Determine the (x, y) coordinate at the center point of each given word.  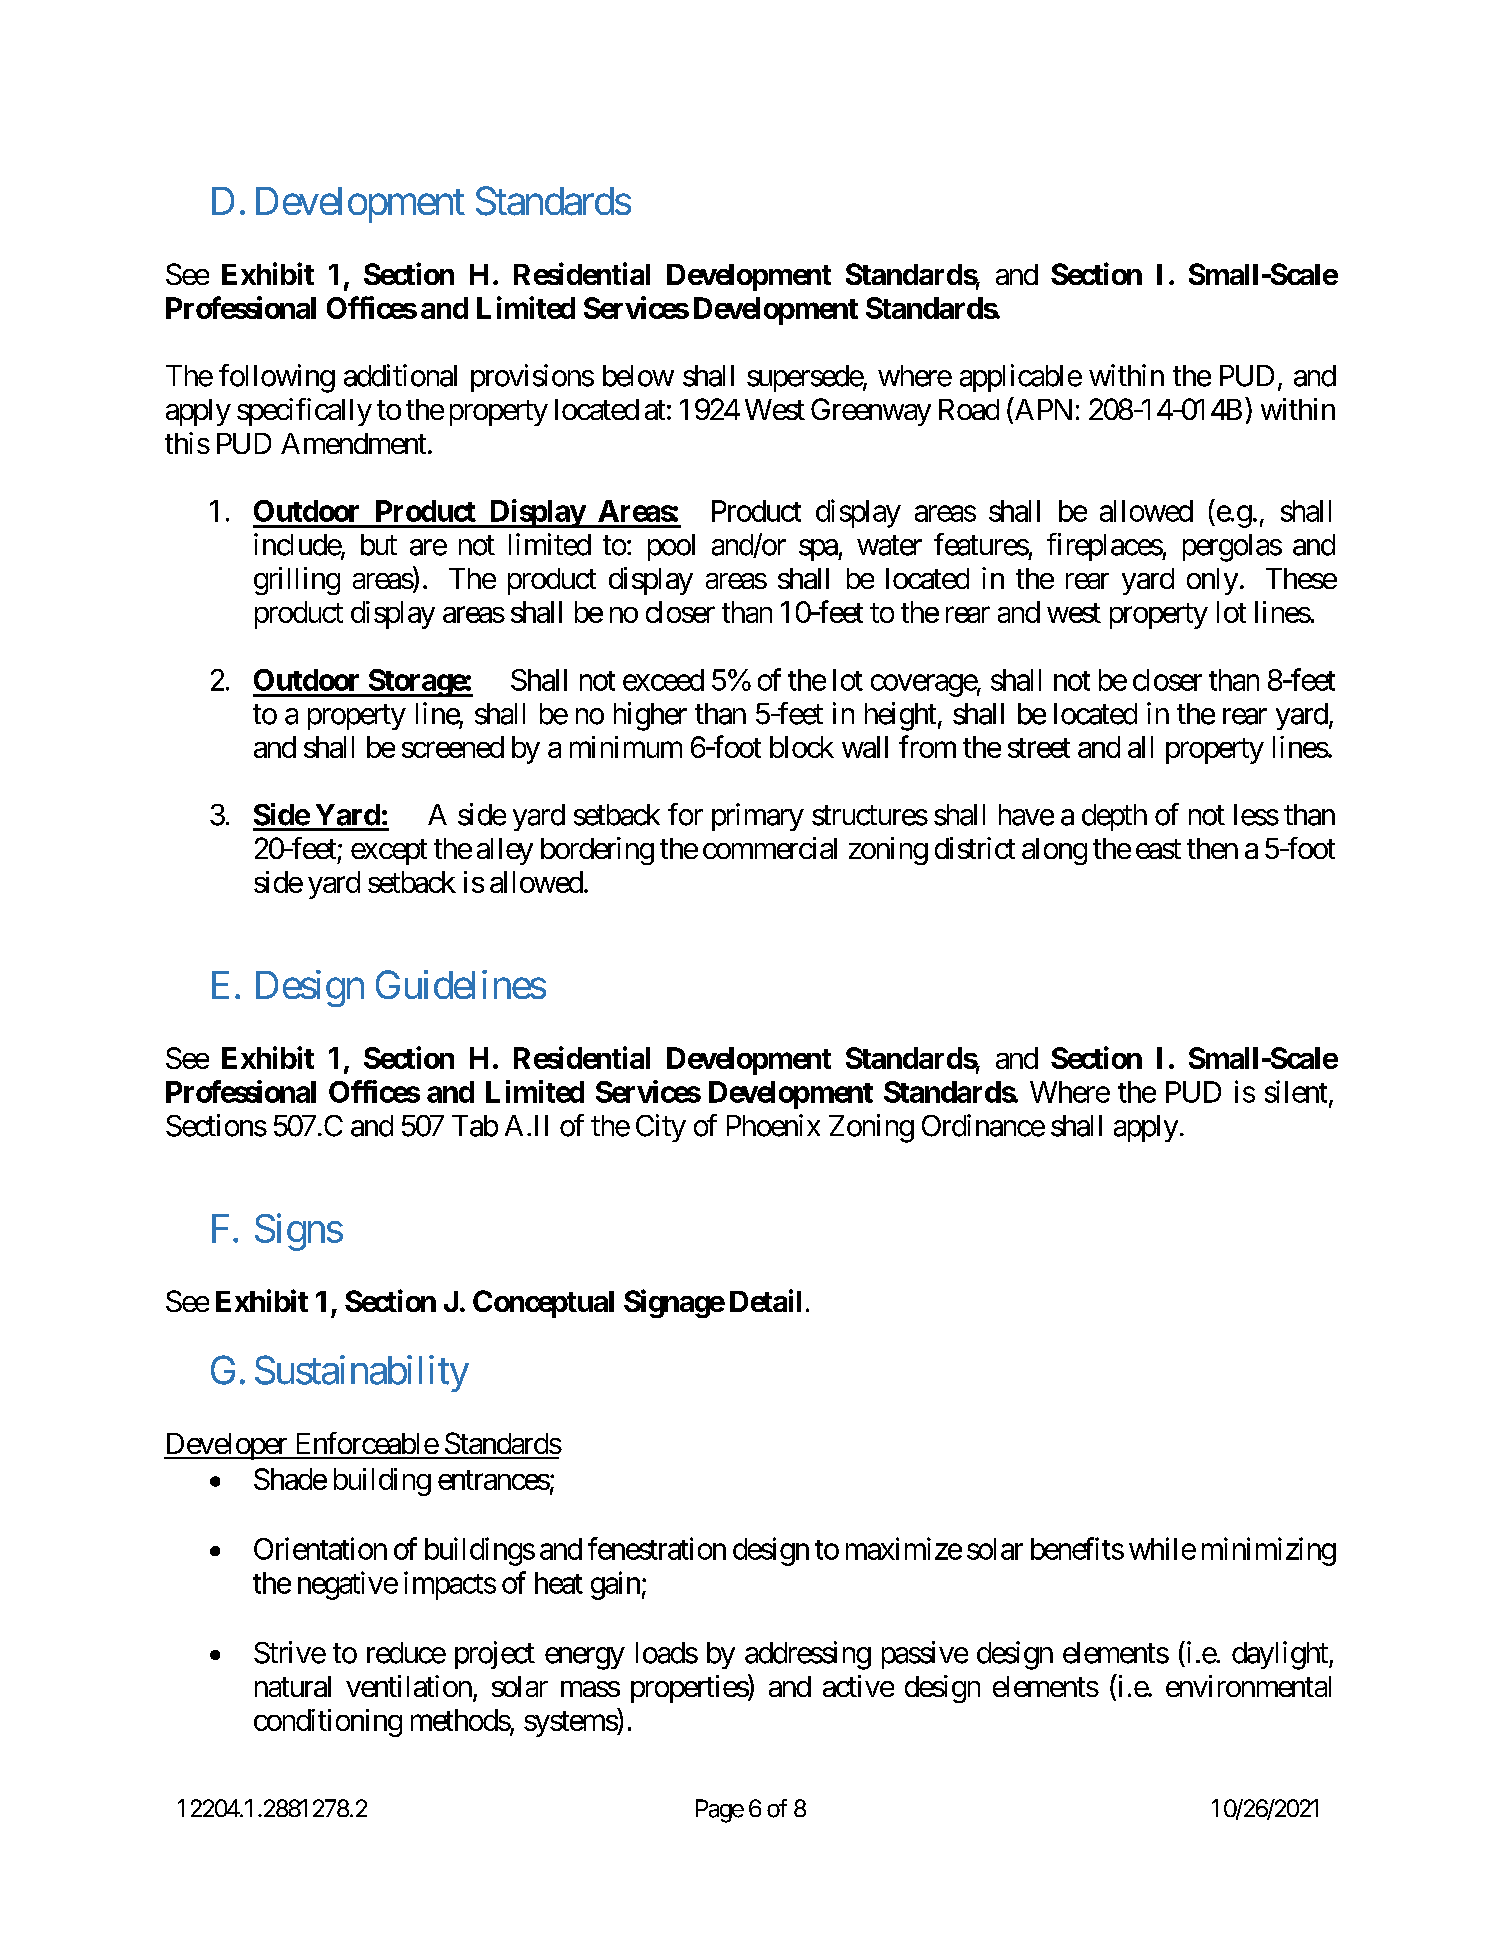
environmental (1248, 1686)
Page (720, 1811)
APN (1042, 410)
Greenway (871, 412)
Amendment (353, 443)
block (802, 747)
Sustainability (362, 1373)
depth (1114, 817)
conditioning (328, 1723)
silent (1296, 1091)
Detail (765, 1300)
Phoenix (773, 1125)
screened (453, 747)
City (661, 1128)
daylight (1281, 1655)
